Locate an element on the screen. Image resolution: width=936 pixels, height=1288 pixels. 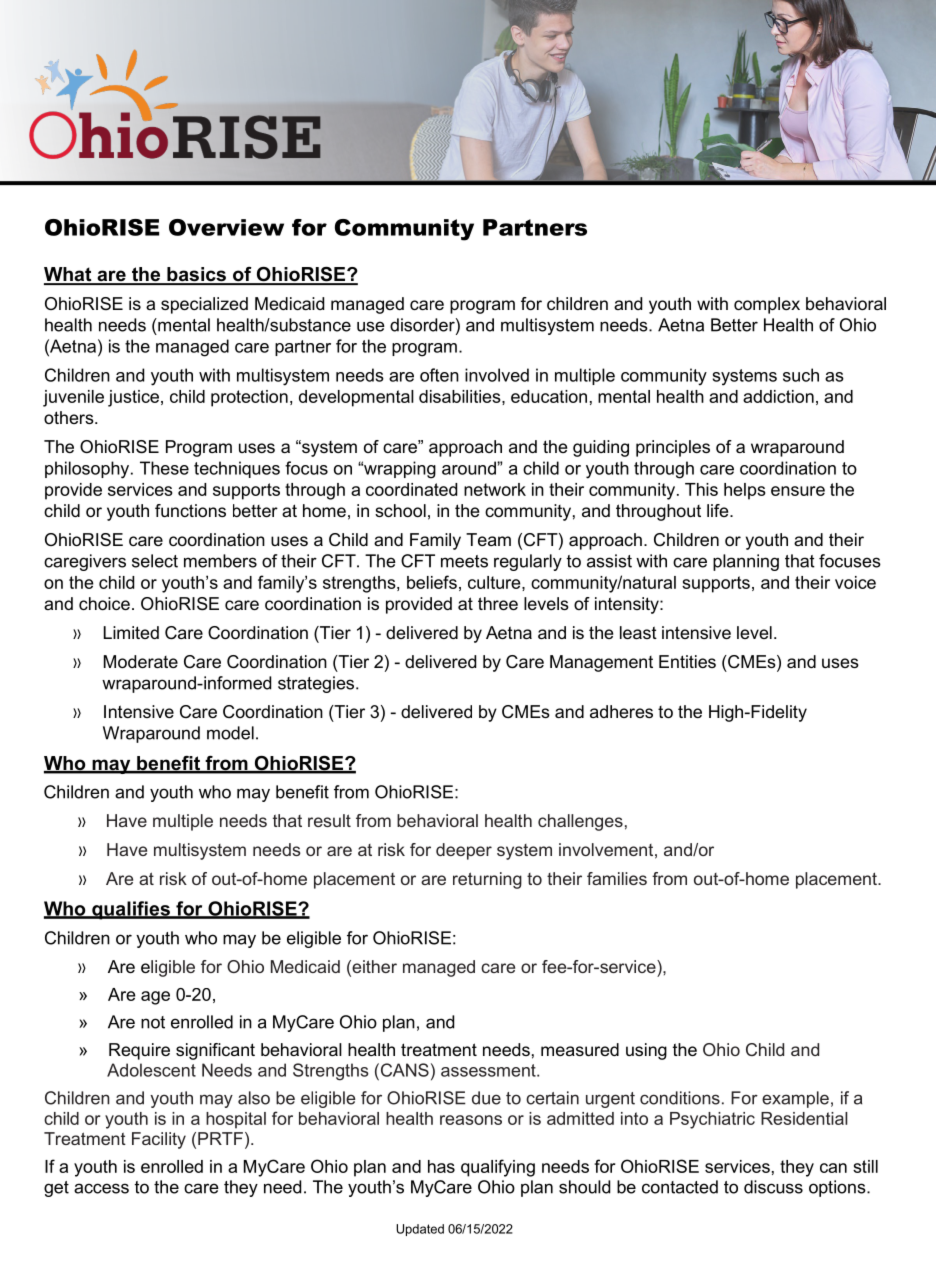
returning is located at coordinates (487, 880).
